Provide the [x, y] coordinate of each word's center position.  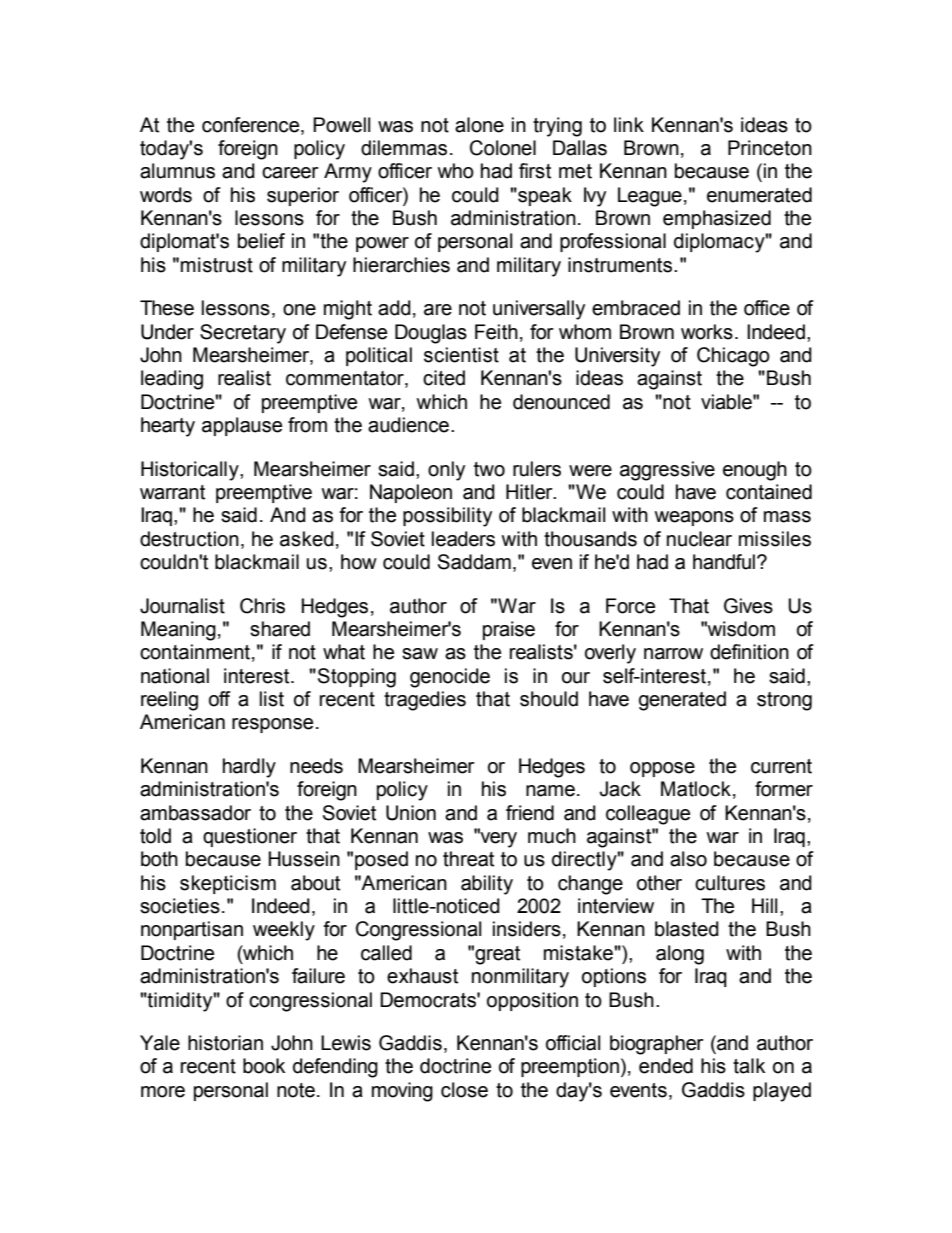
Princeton [770, 148]
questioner [250, 837]
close [464, 1090]
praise [509, 630]
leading [172, 380]
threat [468, 859]
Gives [748, 606]
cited [444, 378]
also [688, 859]
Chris [262, 606]
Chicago [733, 357]
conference [252, 125]
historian [225, 1043]
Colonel [503, 148]
